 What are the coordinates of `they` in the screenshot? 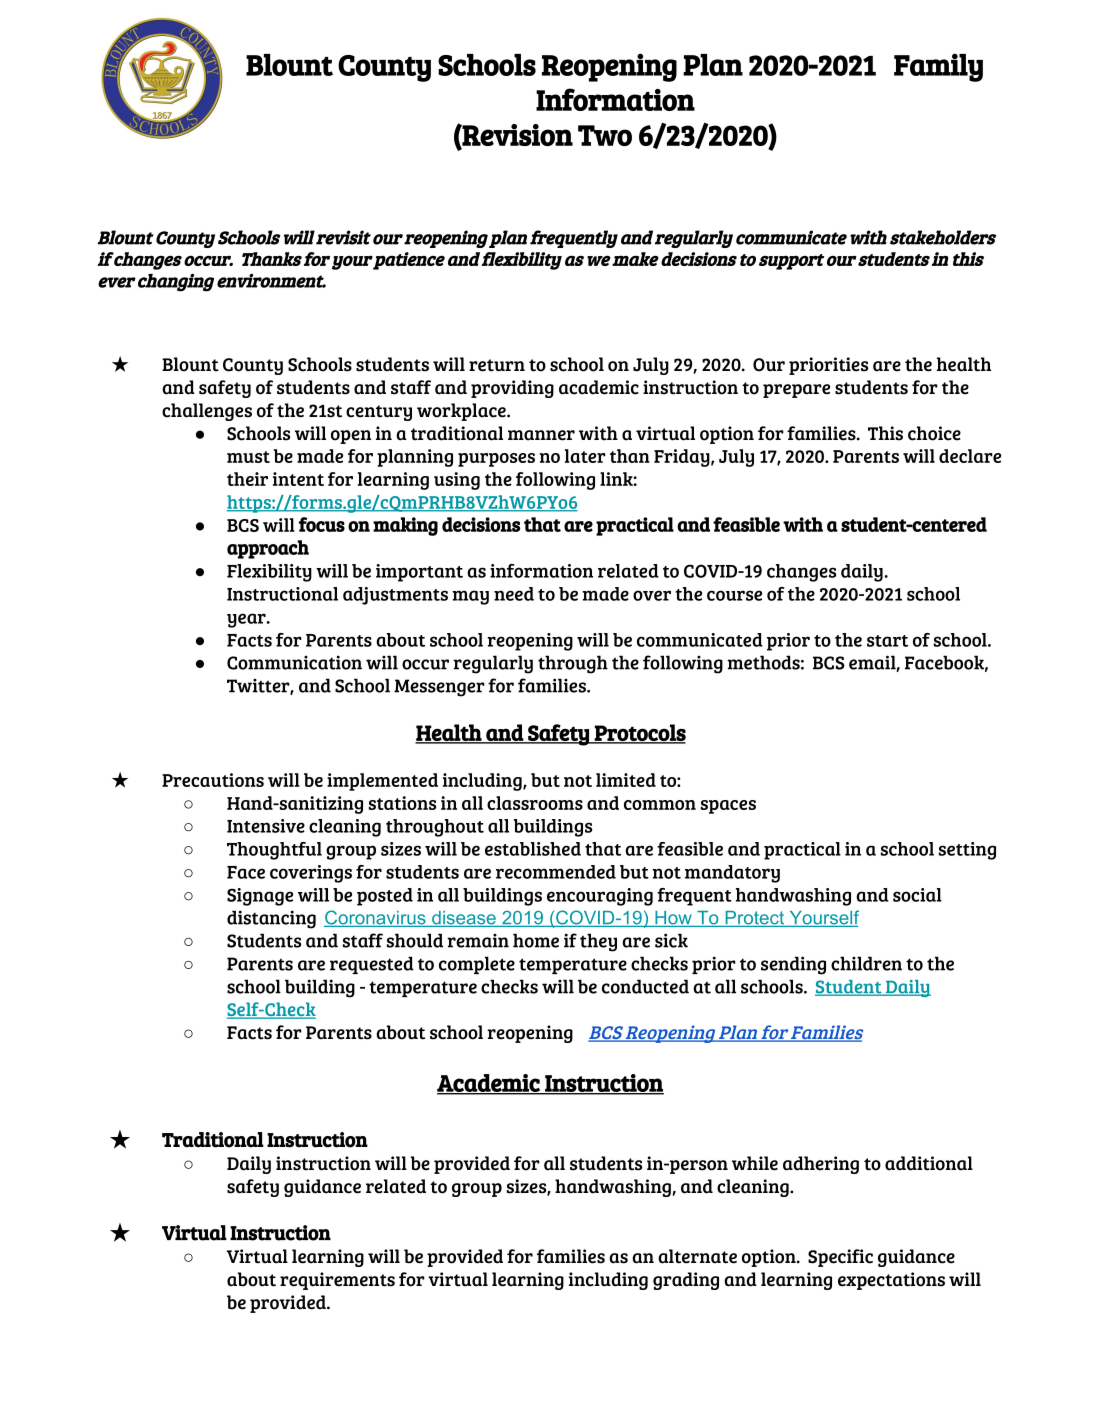 It's located at (598, 942).
